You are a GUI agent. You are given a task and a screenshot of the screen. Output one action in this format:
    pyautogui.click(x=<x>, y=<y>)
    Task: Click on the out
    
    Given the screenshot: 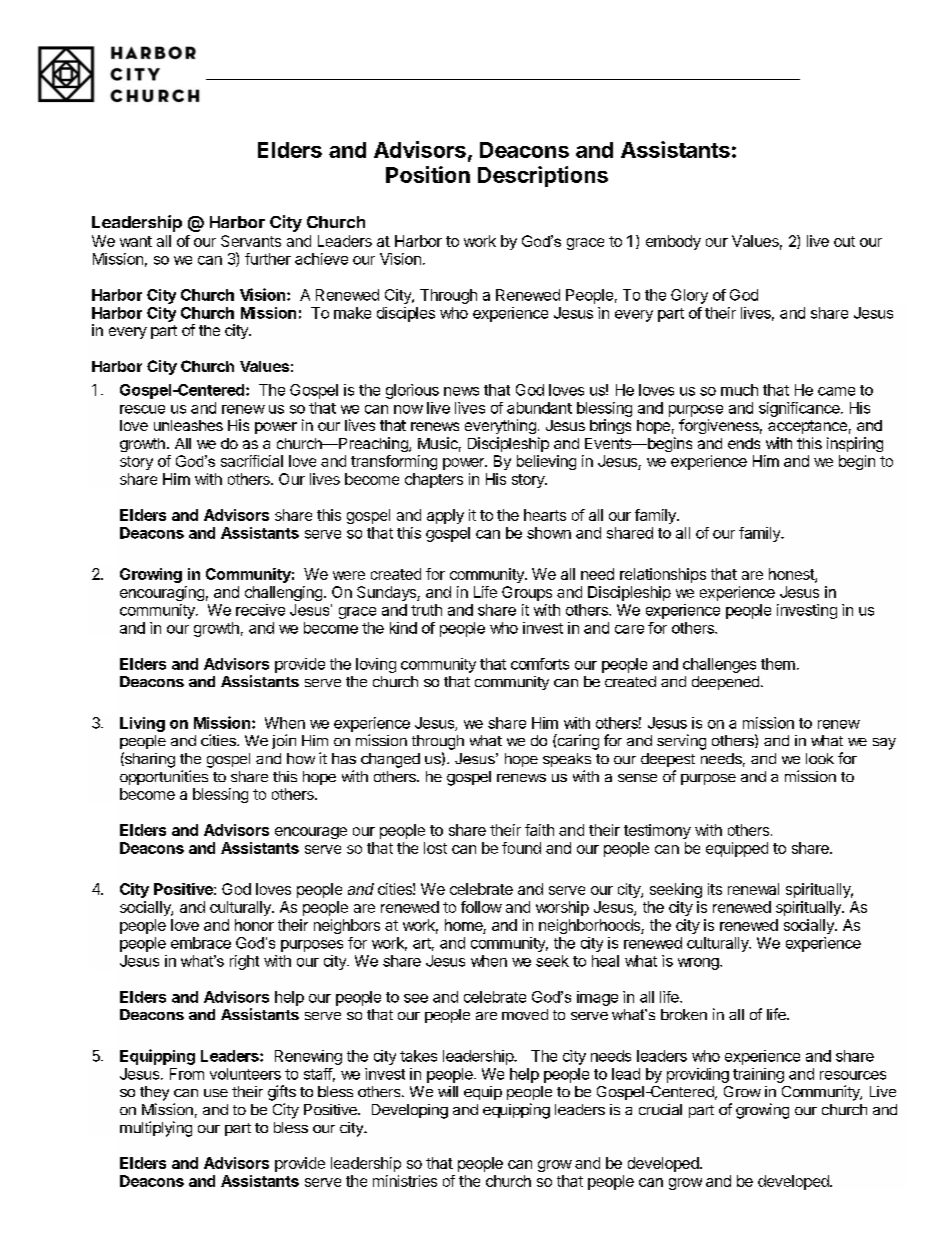 What is the action you would take?
    pyautogui.click(x=844, y=241)
